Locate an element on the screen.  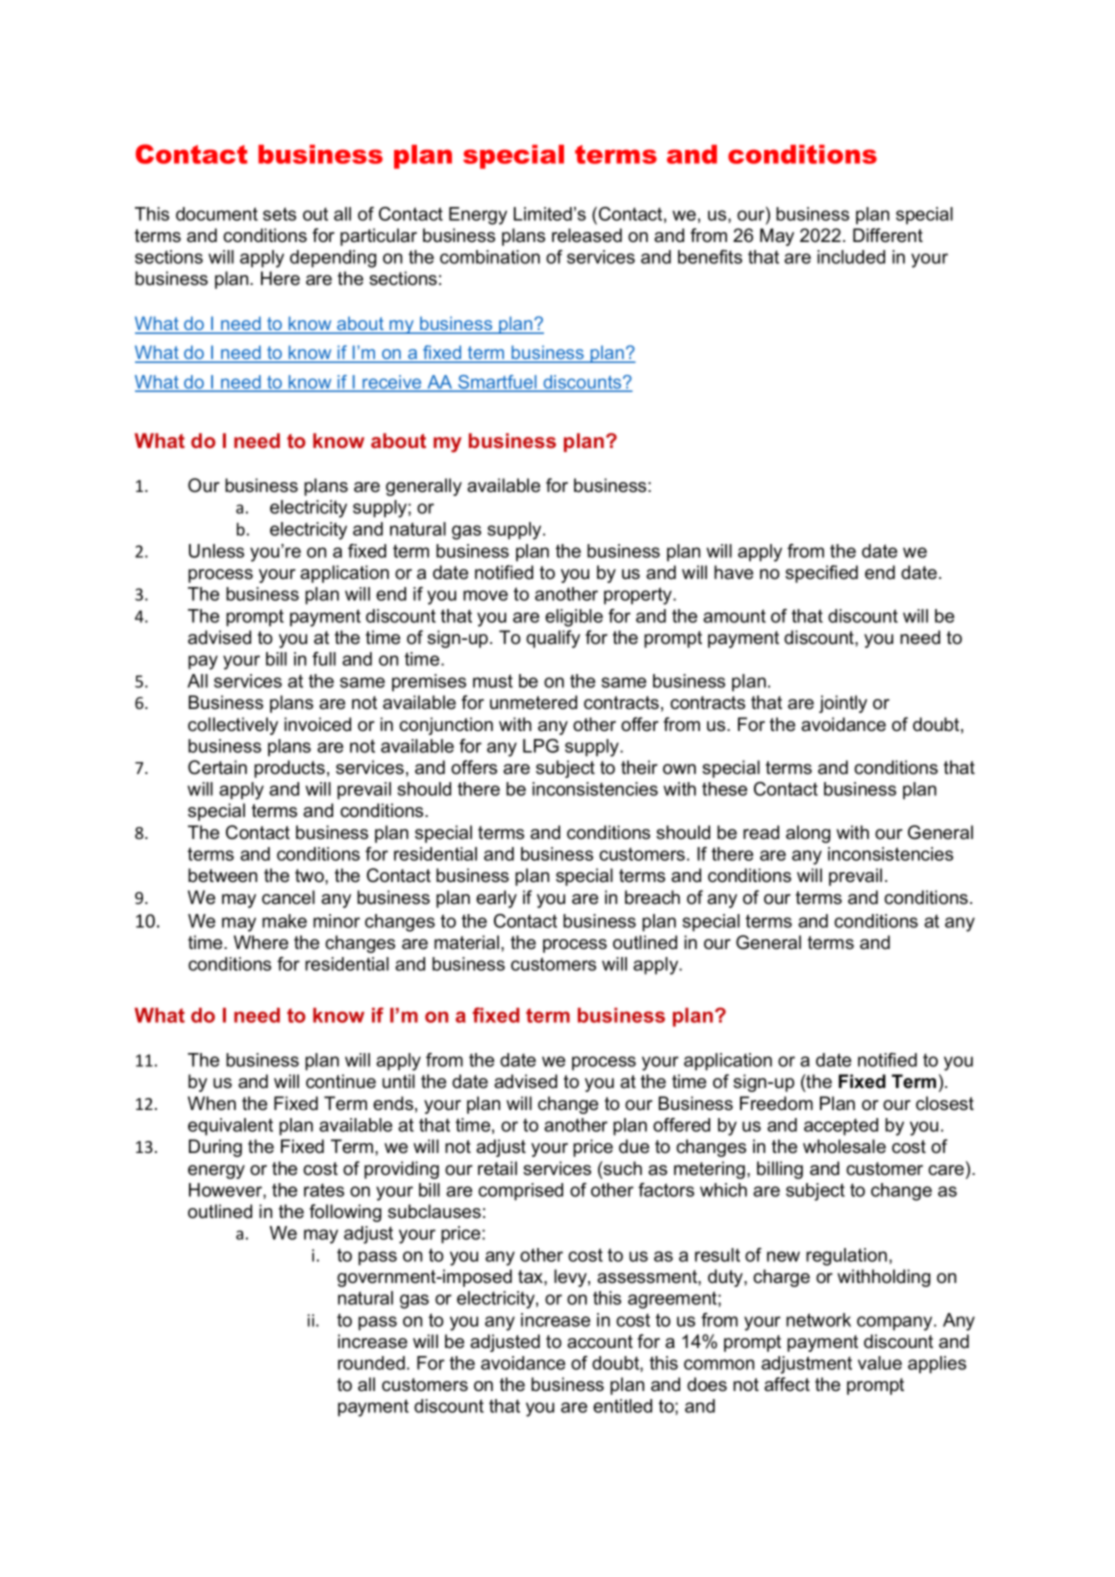
rounded is located at coordinates (371, 1363).
